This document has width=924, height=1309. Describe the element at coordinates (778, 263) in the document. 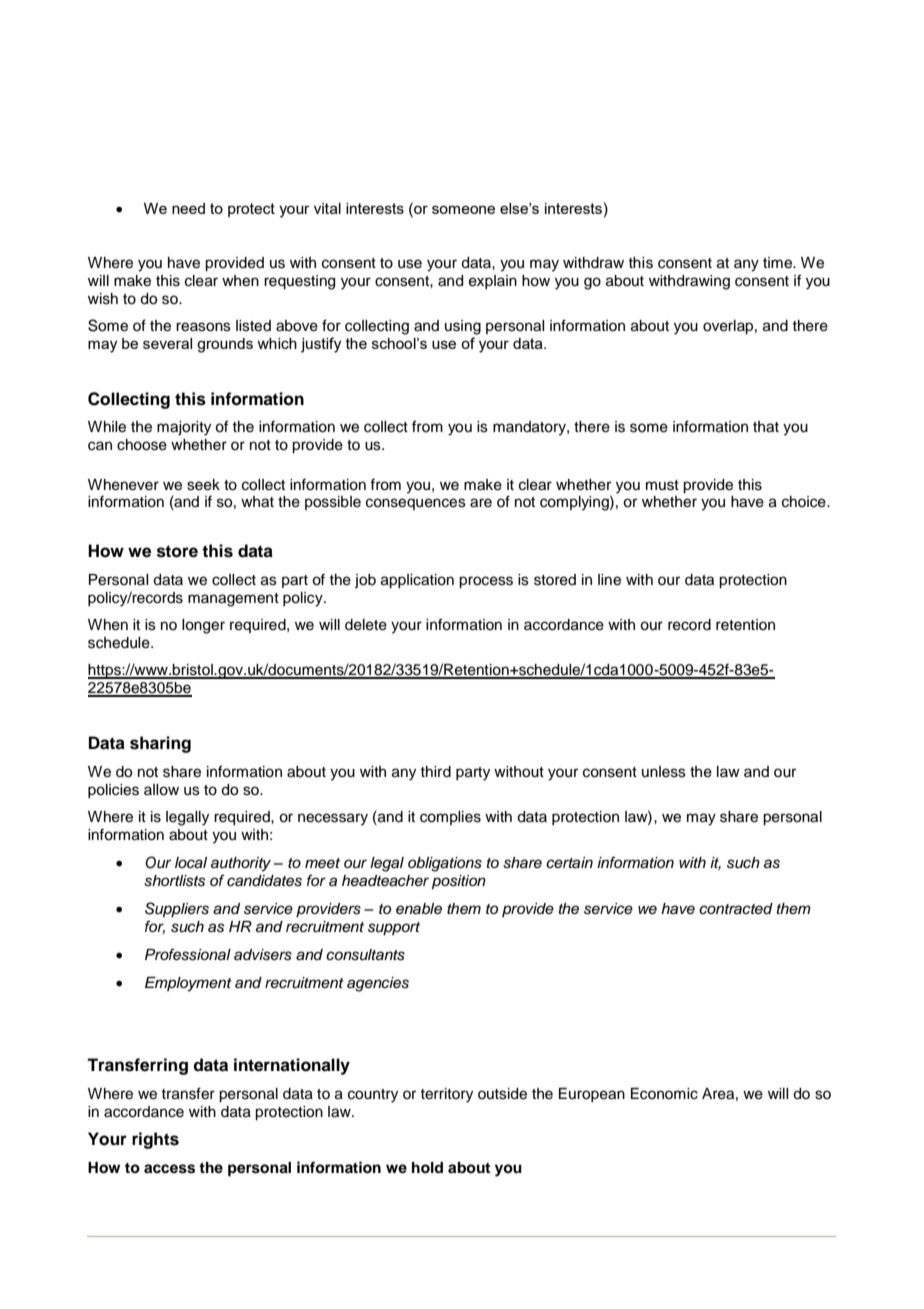

I see `time` at that location.
